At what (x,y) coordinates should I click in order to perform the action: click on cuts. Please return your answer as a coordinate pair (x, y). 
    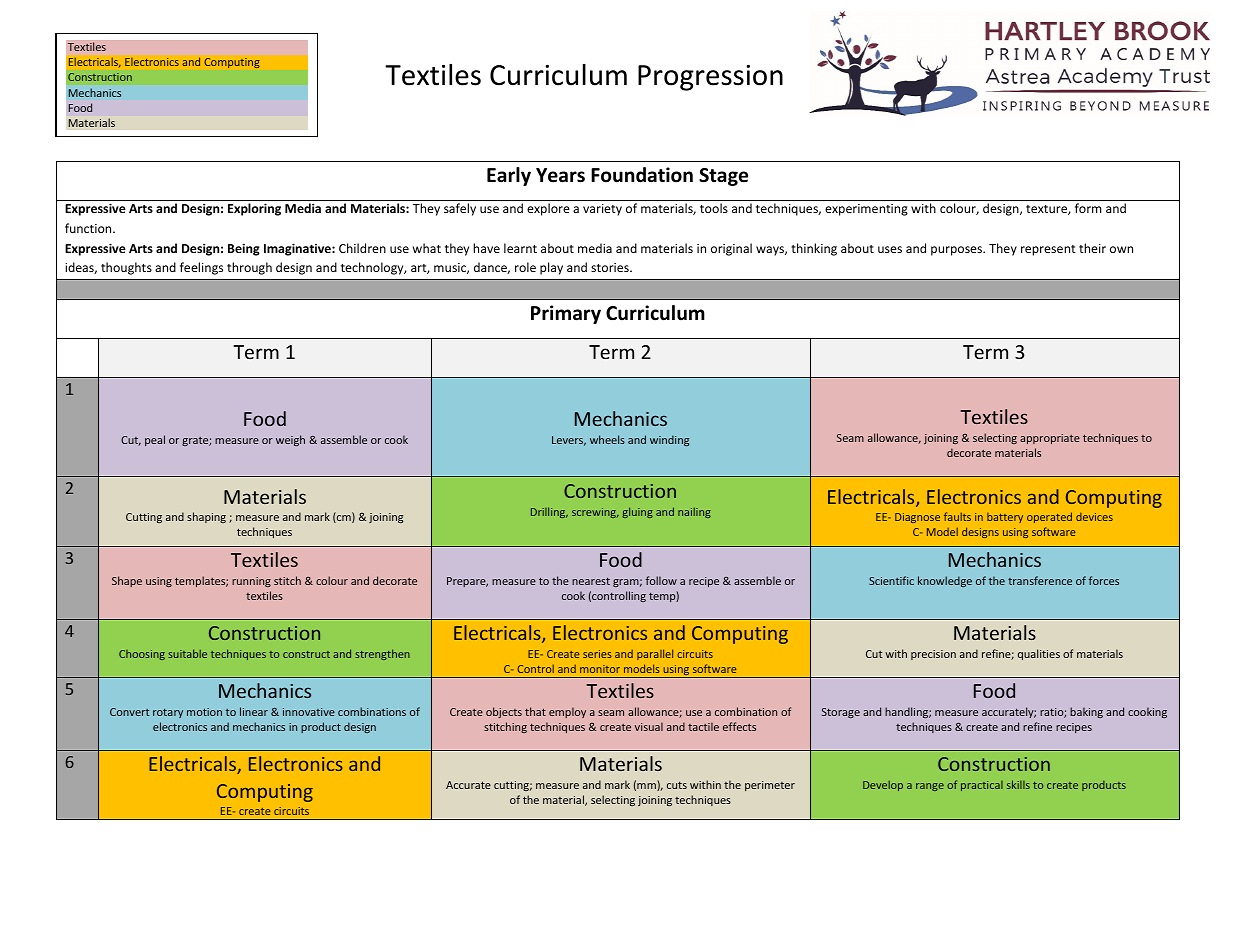
    Looking at the image, I should click on (677, 785).
